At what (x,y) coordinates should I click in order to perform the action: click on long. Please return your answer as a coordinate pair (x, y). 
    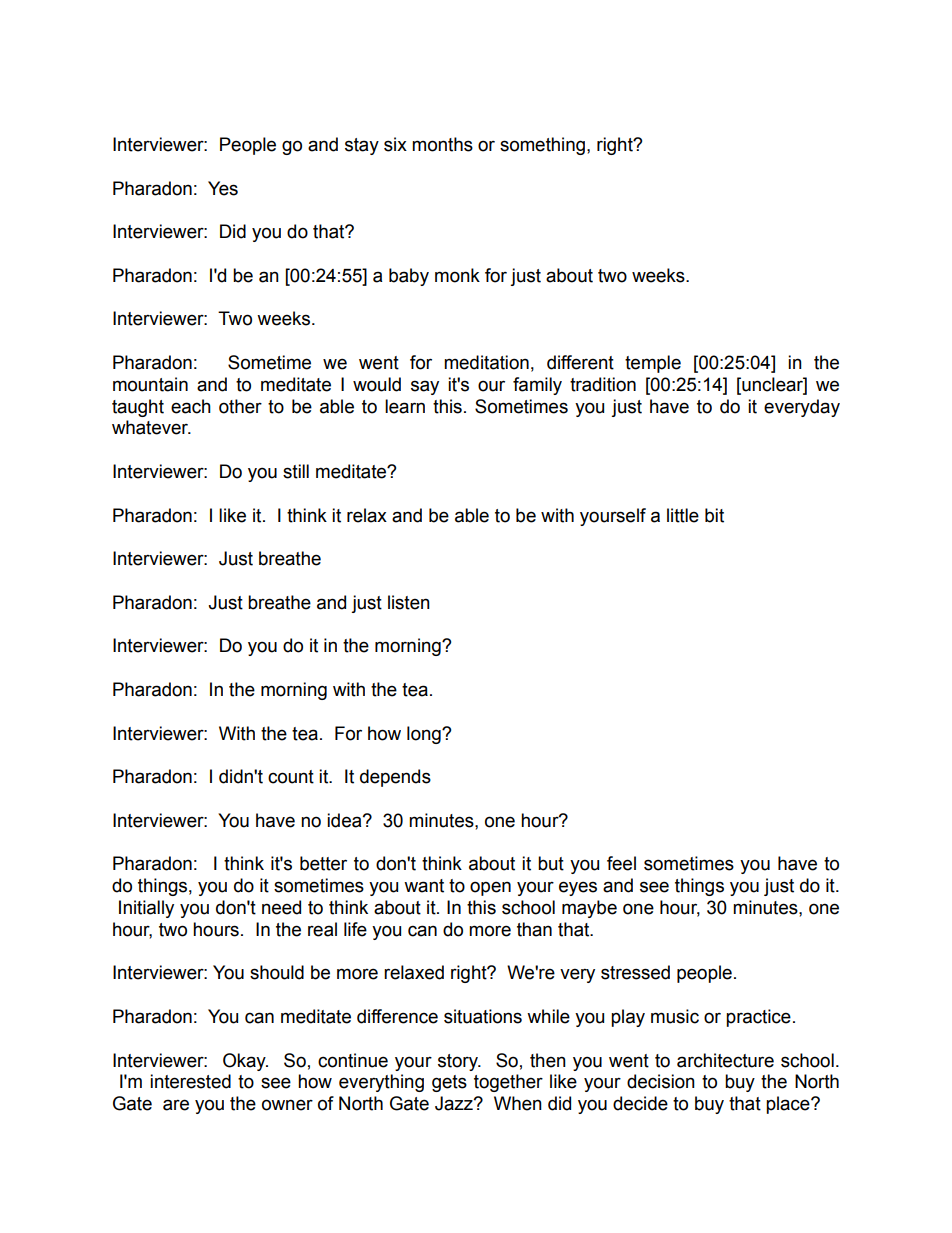
    Looking at the image, I should click on (425, 735).
